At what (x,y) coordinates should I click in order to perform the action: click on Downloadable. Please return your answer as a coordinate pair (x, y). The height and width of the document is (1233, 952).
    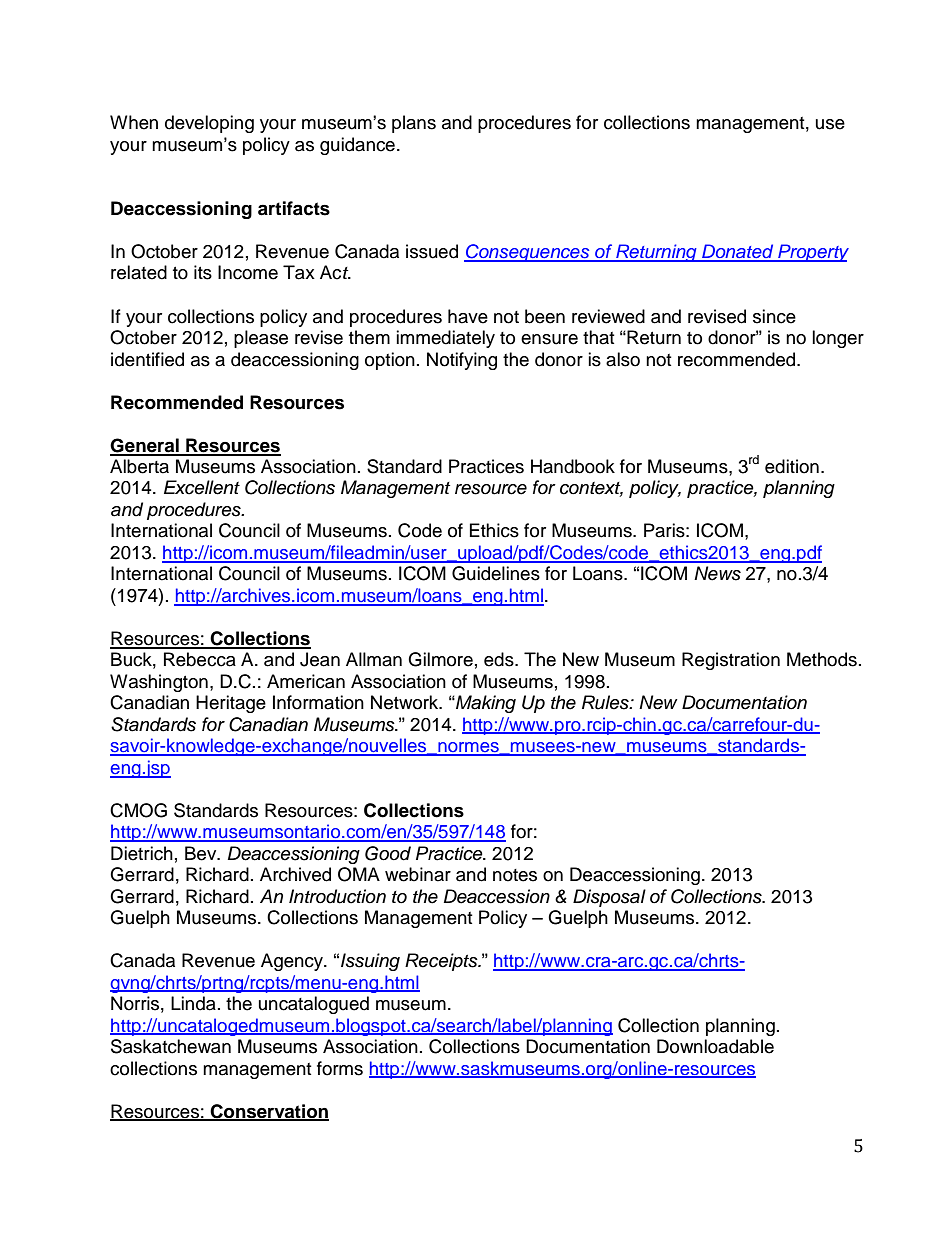
    Looking at the image, I should click on (715, 1046).
